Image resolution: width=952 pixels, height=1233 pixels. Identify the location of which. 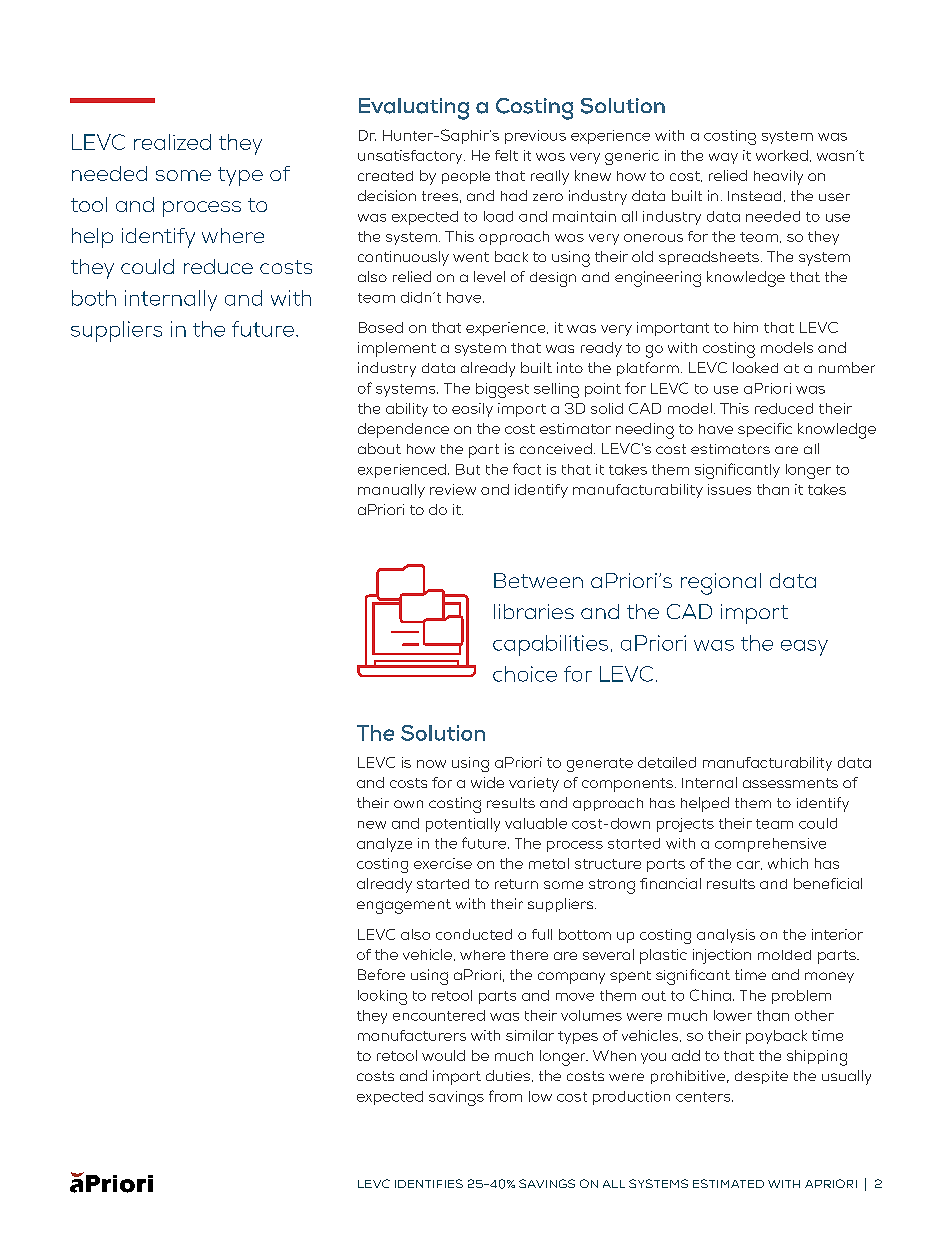
(788, 863).
